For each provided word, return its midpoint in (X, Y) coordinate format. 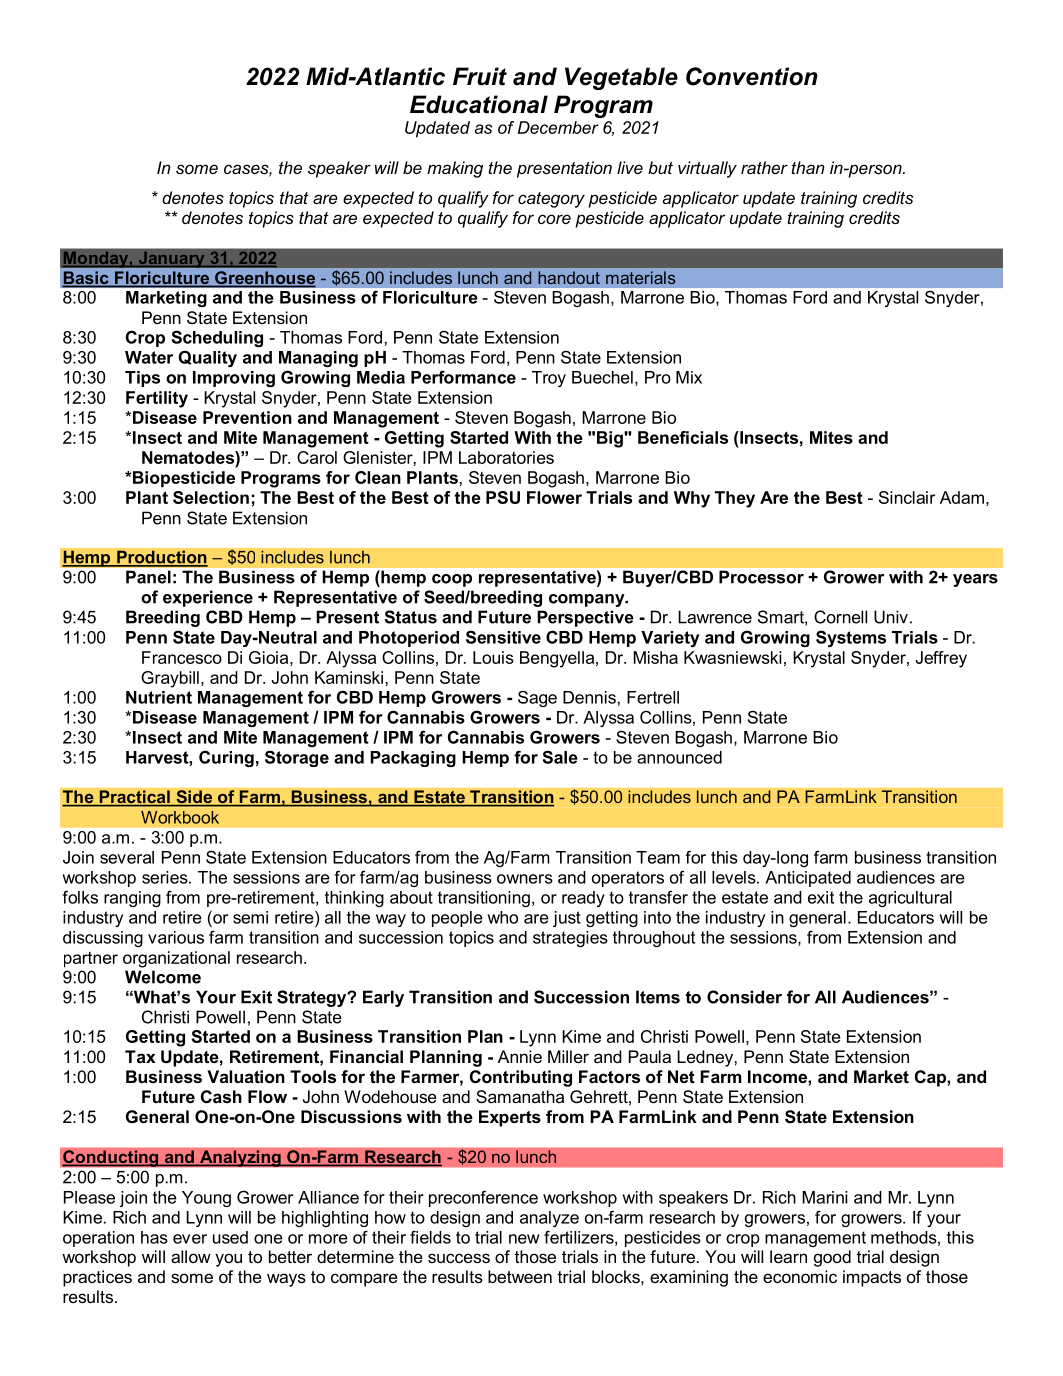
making (455, 169)
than (807, 167)
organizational (176, 959)
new (524, 1239)
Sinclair (907, 497)
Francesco (182, 657)
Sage (537, 698)
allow (191, 1256)
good (832, 1258)
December (558, 127)
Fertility (157, 399)
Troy (549, 379)
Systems (851, 638)
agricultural (910, 899)
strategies (570, 939)
